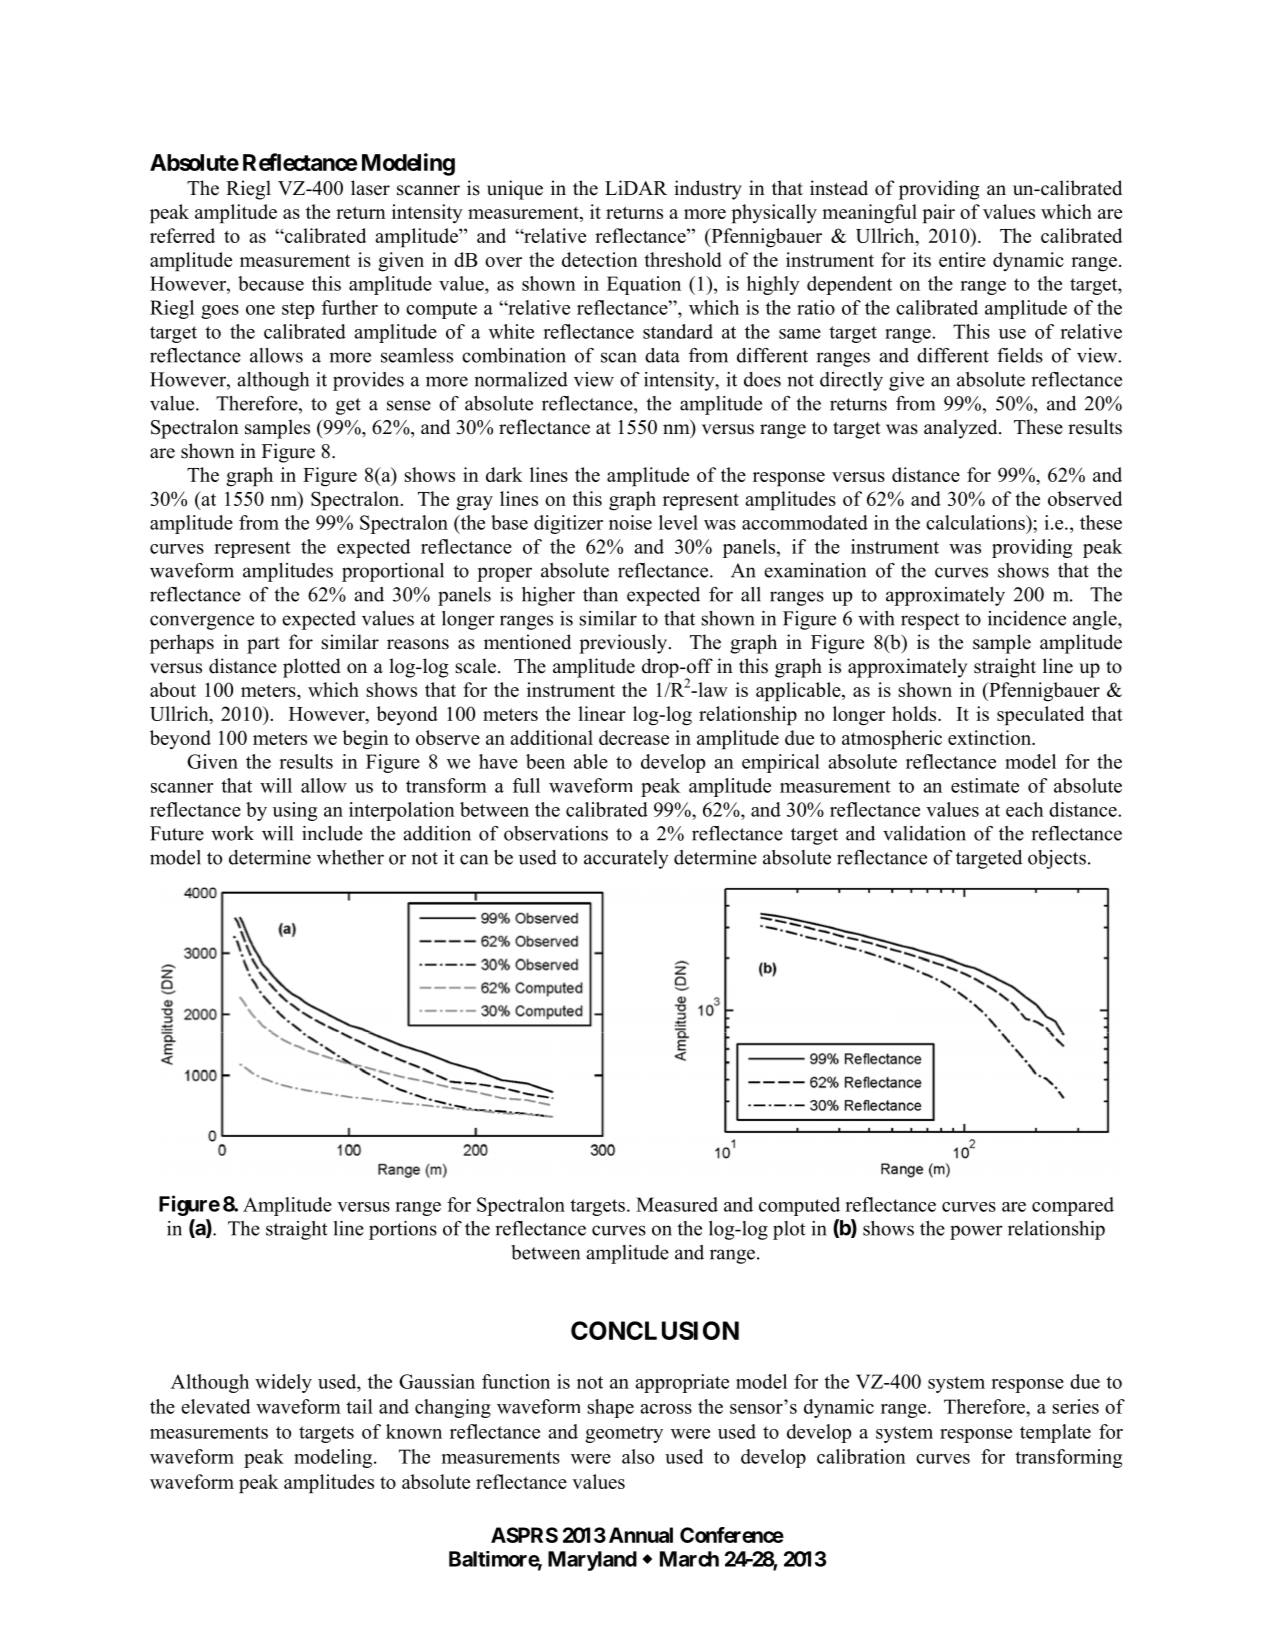 The height and width of the image is (1646, 1272). I want to click on elevated, so click(215, 1406).
